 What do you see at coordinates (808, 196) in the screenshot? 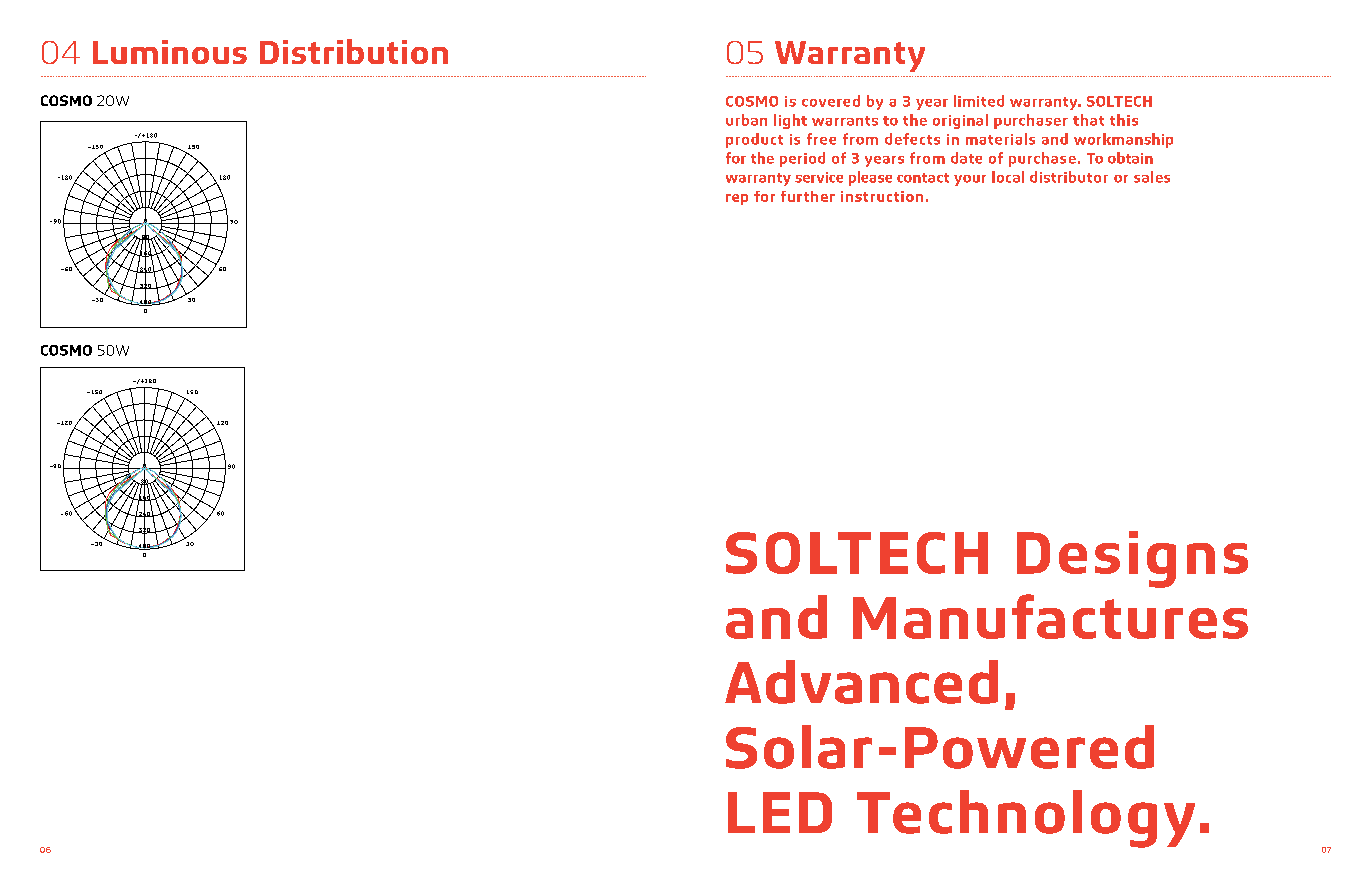
I see `further` at bounding box center [808, 196].
